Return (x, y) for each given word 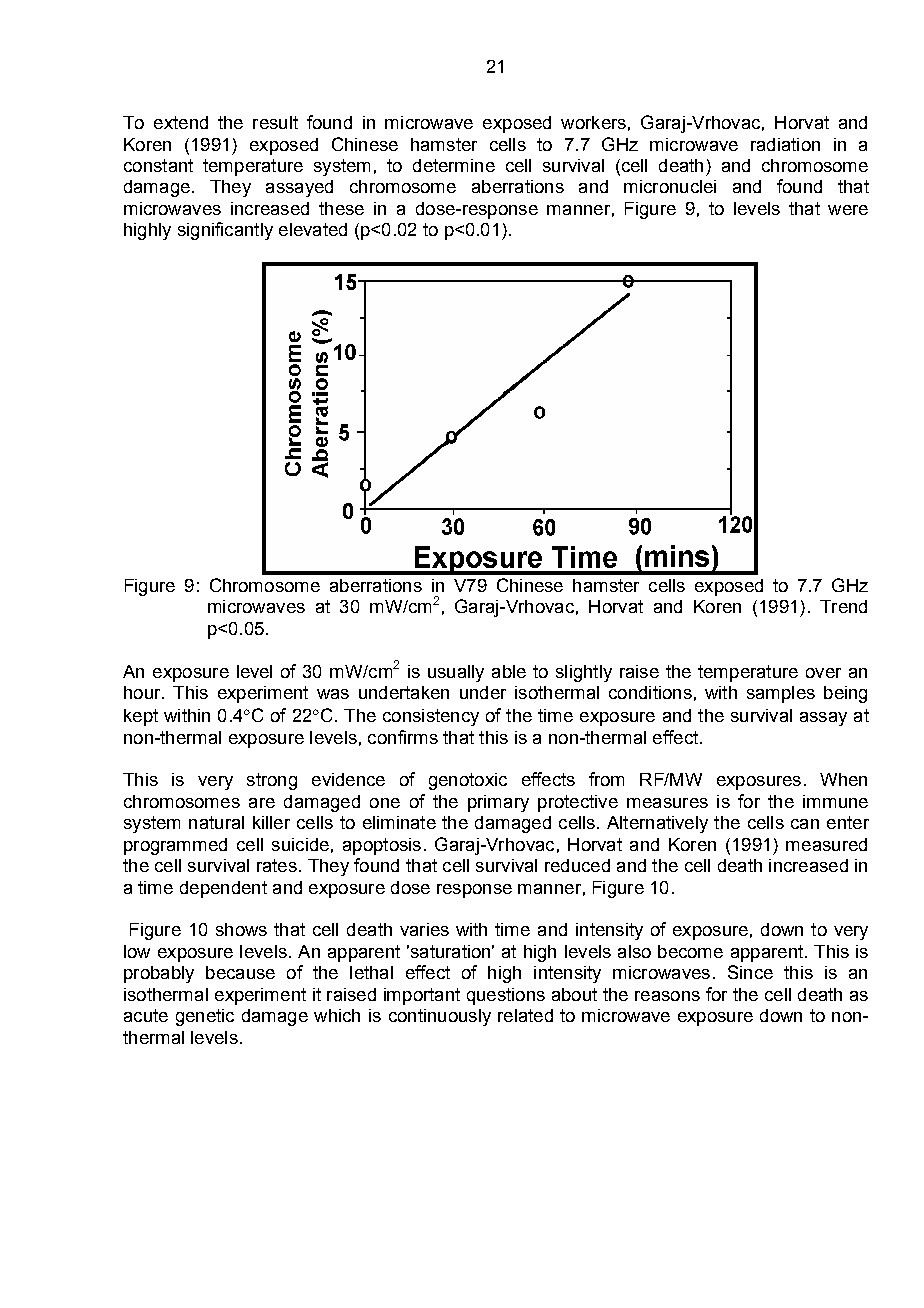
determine (454, 165)
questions (506, 996)
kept (141, 717)
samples (781, 694)
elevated (313, 229)
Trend (843, 606)
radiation (785, 144)
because (240, 972)
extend (181, 122)
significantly (225, 231)
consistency (431, 717)
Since (750, 972)
